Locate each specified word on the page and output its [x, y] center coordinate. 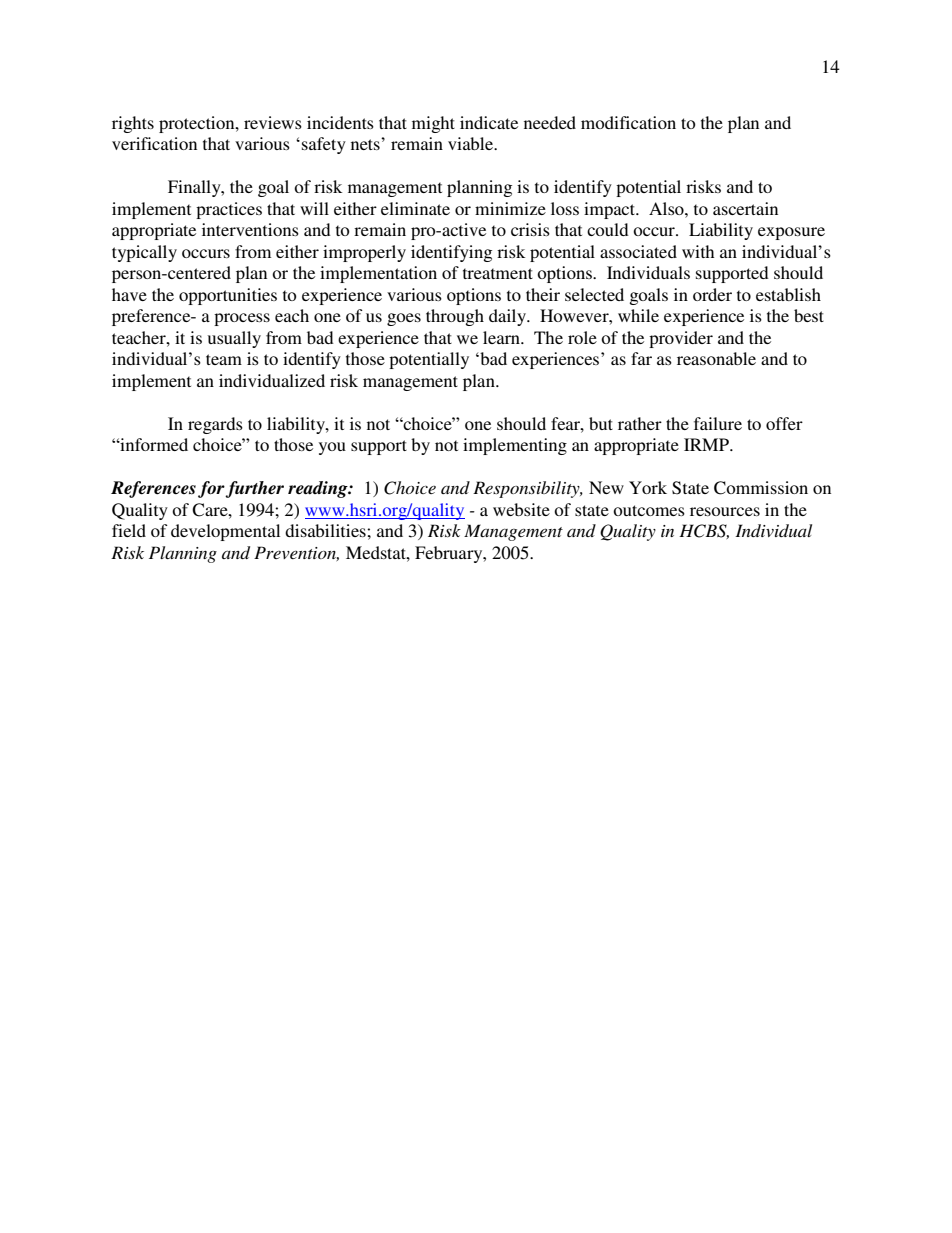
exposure [791, 233]
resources [725, 511]
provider [681, 339]
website [521, 509]
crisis [530, 229]
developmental [225, 532]
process [242, 319]
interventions [250, 229]
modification [628, 122]
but [601, 423]
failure [718, 423]
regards [215, 425]
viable [472, 143]
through [455, 317]
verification [154, 143]
